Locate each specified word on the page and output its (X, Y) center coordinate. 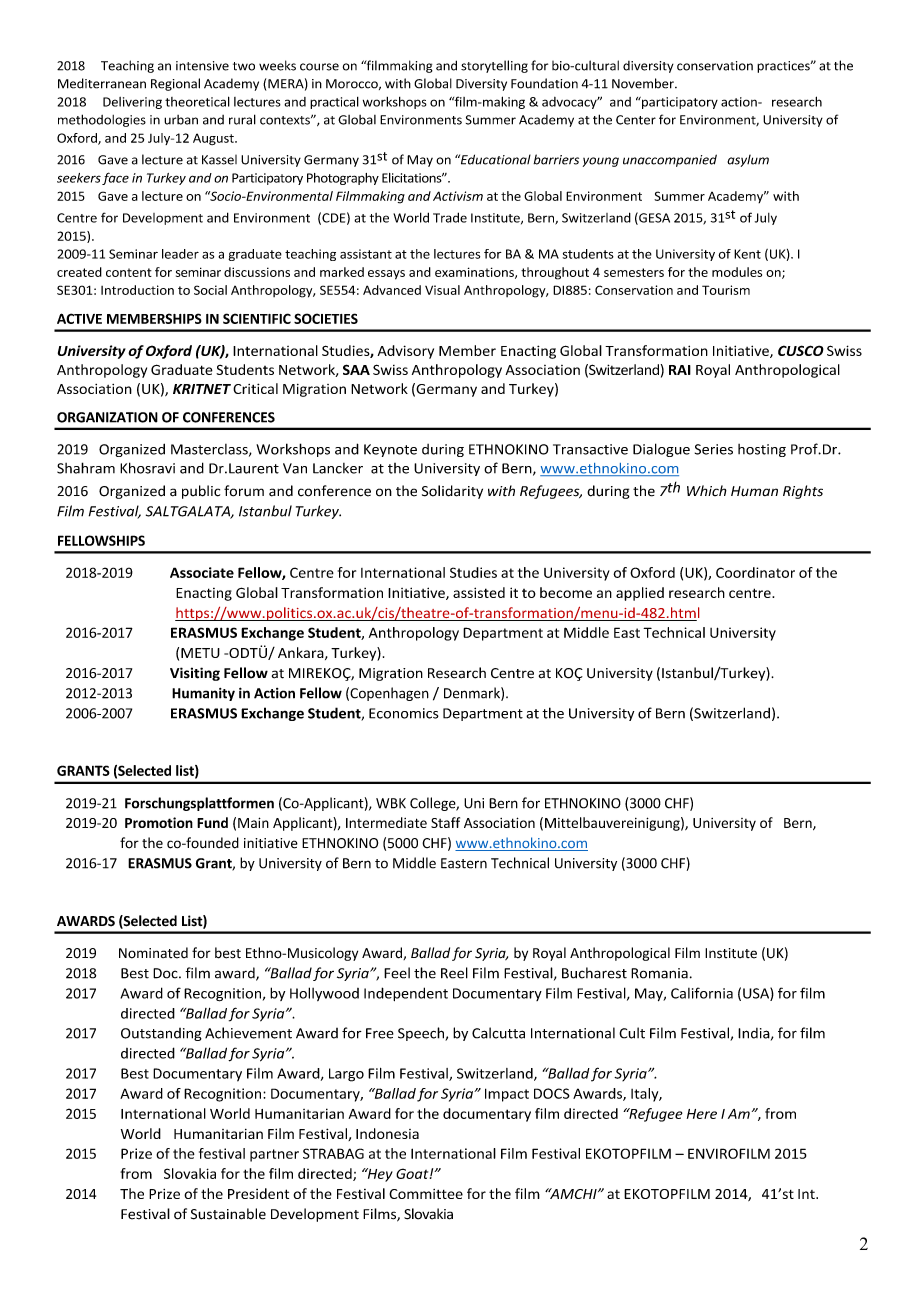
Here (702, 1114)
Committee (426, 1194)
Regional (175, 84)
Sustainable (228, 1214)
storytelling (494, 66)
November (644, 83)
